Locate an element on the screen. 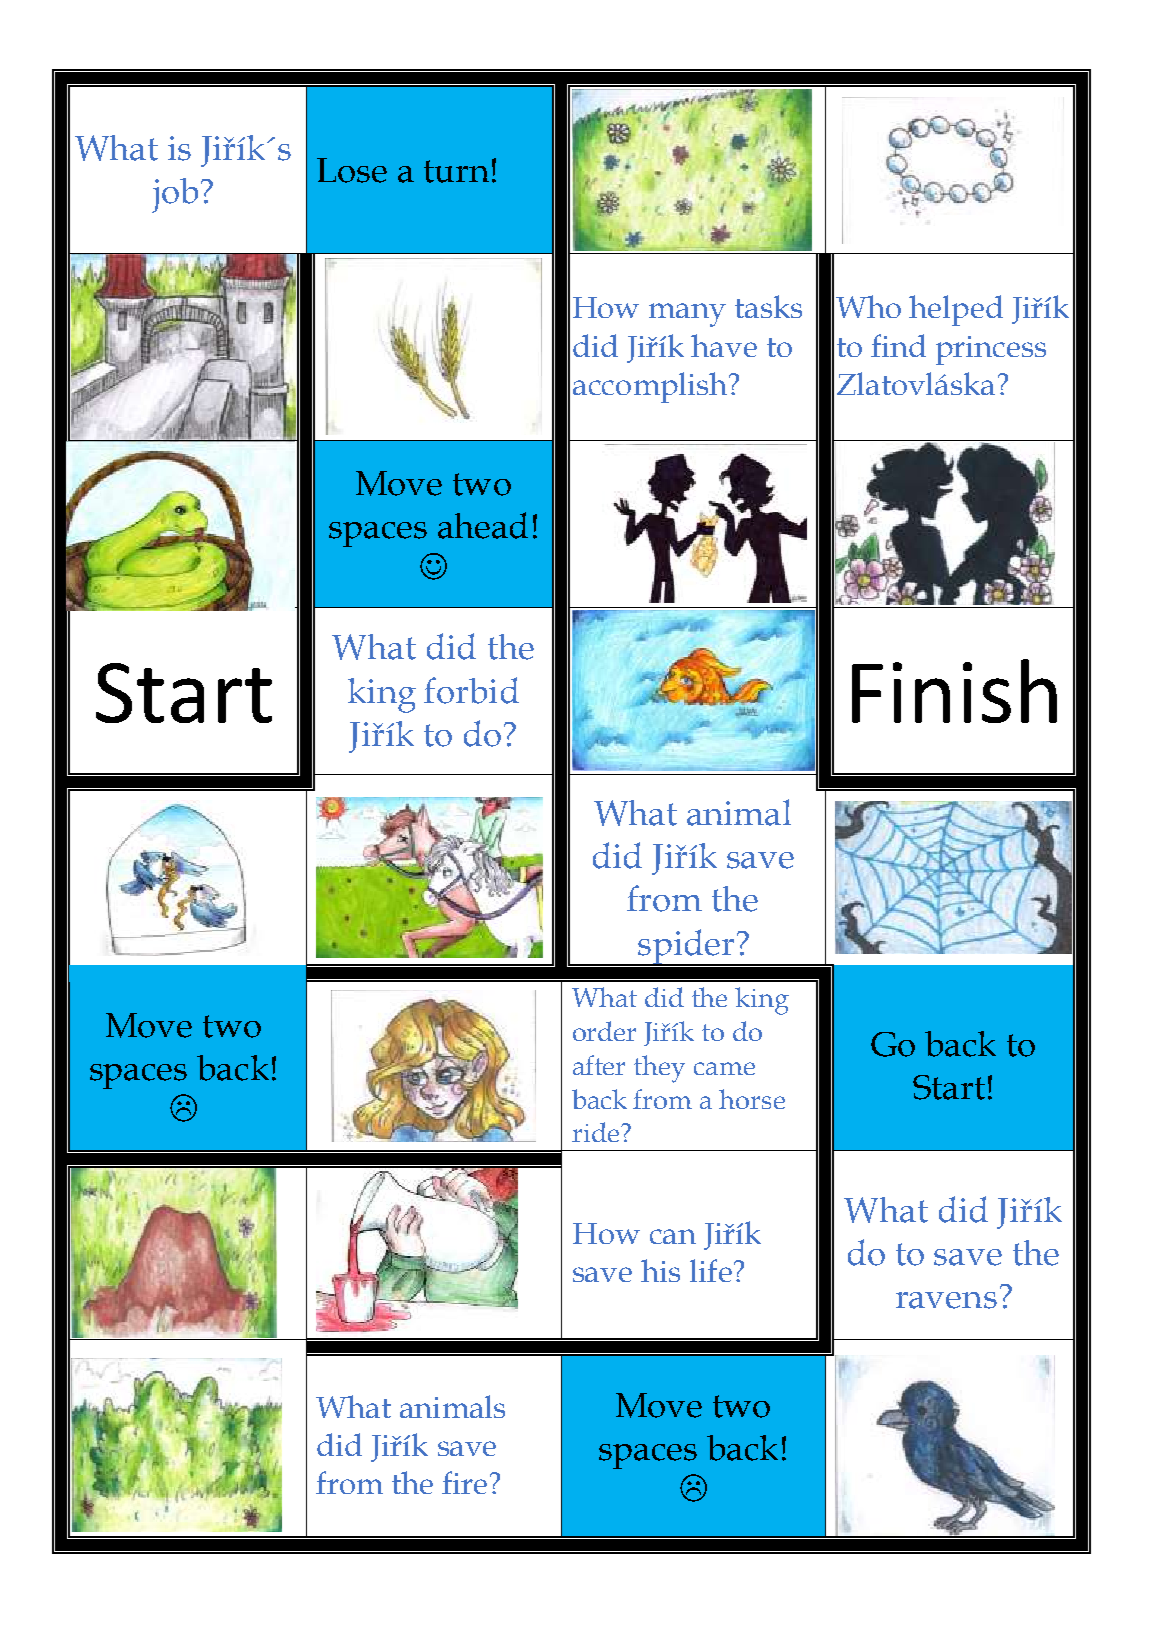  Lose is located at coordinates (352, 170).
